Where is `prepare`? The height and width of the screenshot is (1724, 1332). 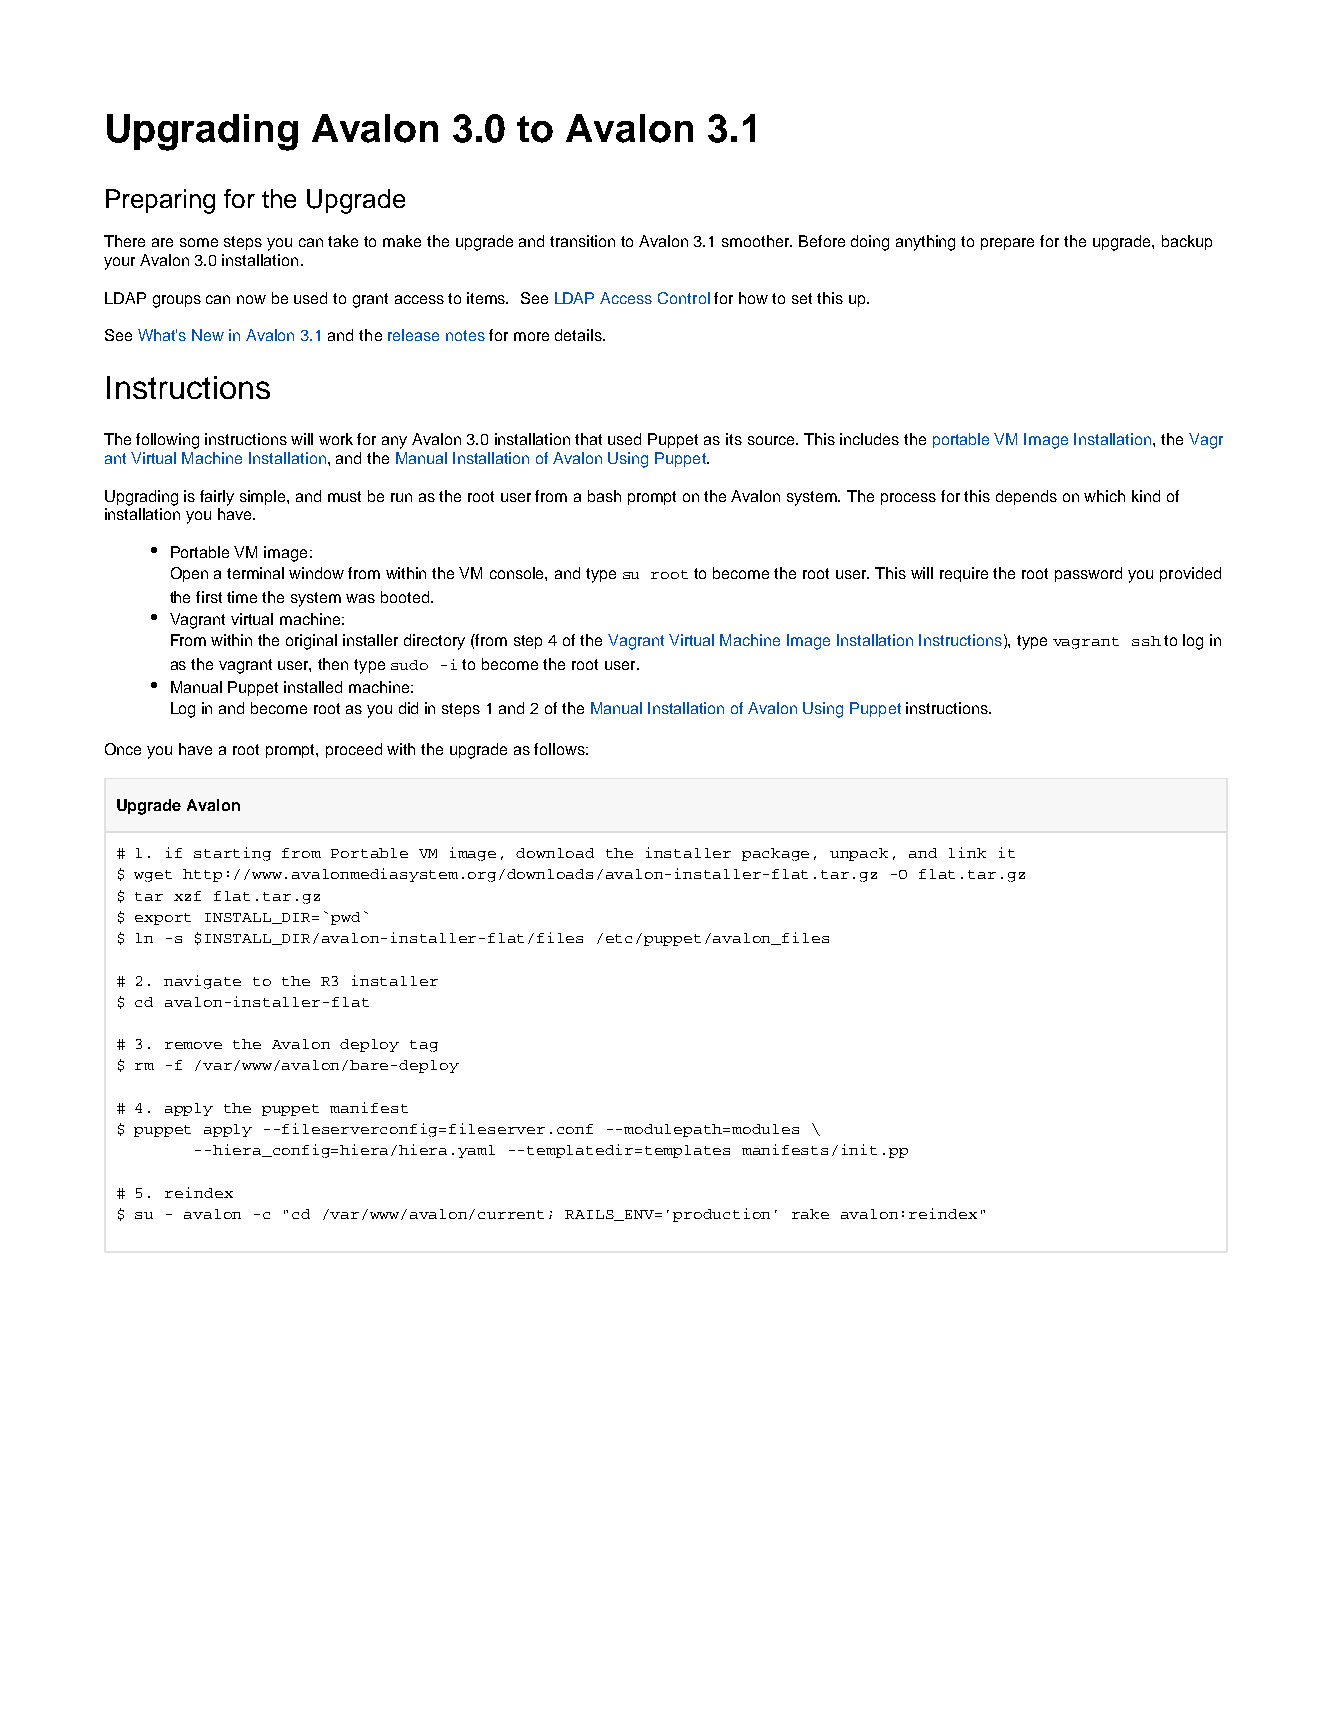 prepare is located at coordinates (1007, 244).
